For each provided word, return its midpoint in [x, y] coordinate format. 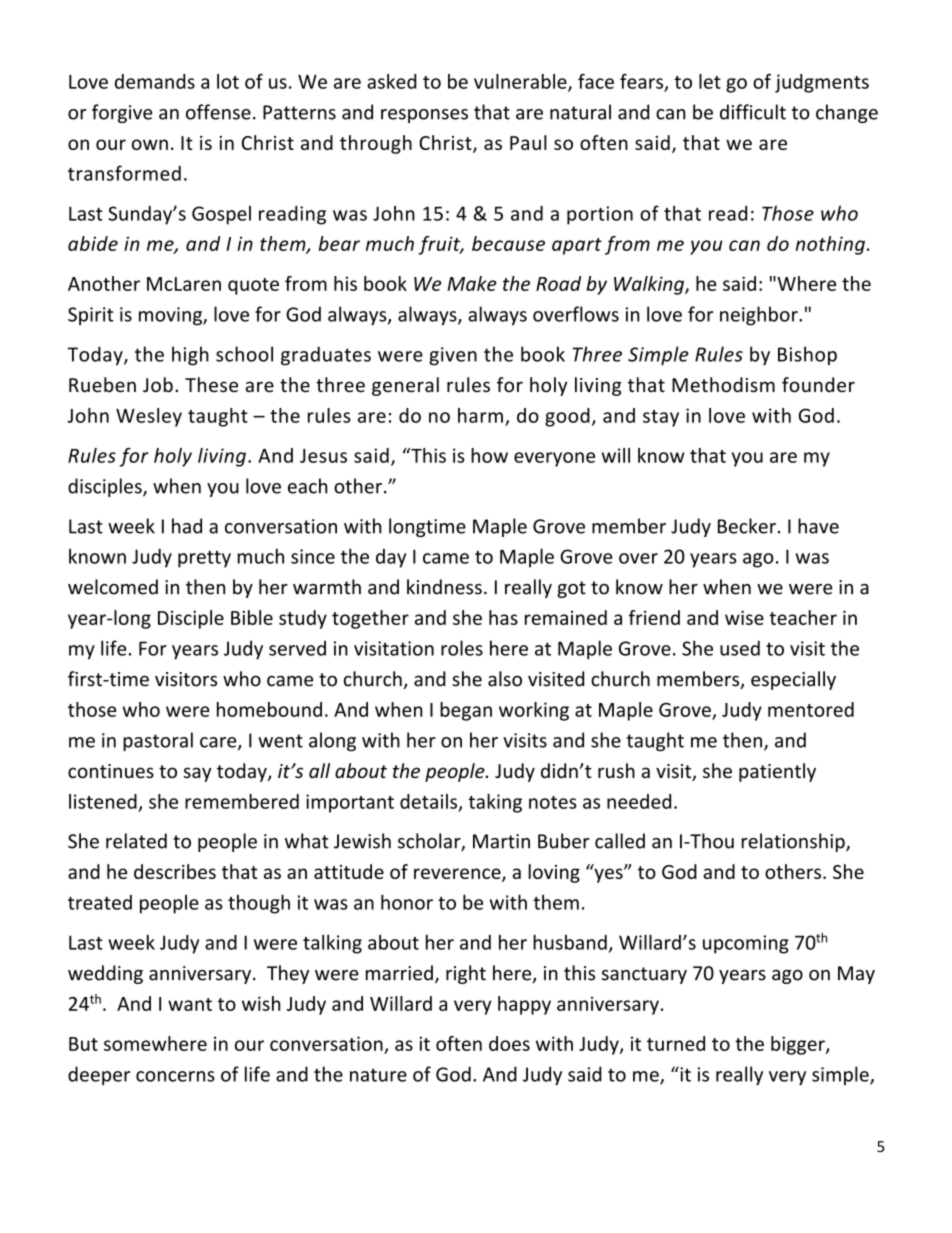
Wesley [149, 417]
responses [424, 116]
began [466, 711]
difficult [753, 112]
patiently [777, 772]
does [509, 1043]
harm [480, 415]
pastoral [158, 741]
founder [818, 384]
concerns [175, 1076]
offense [218, 112]
